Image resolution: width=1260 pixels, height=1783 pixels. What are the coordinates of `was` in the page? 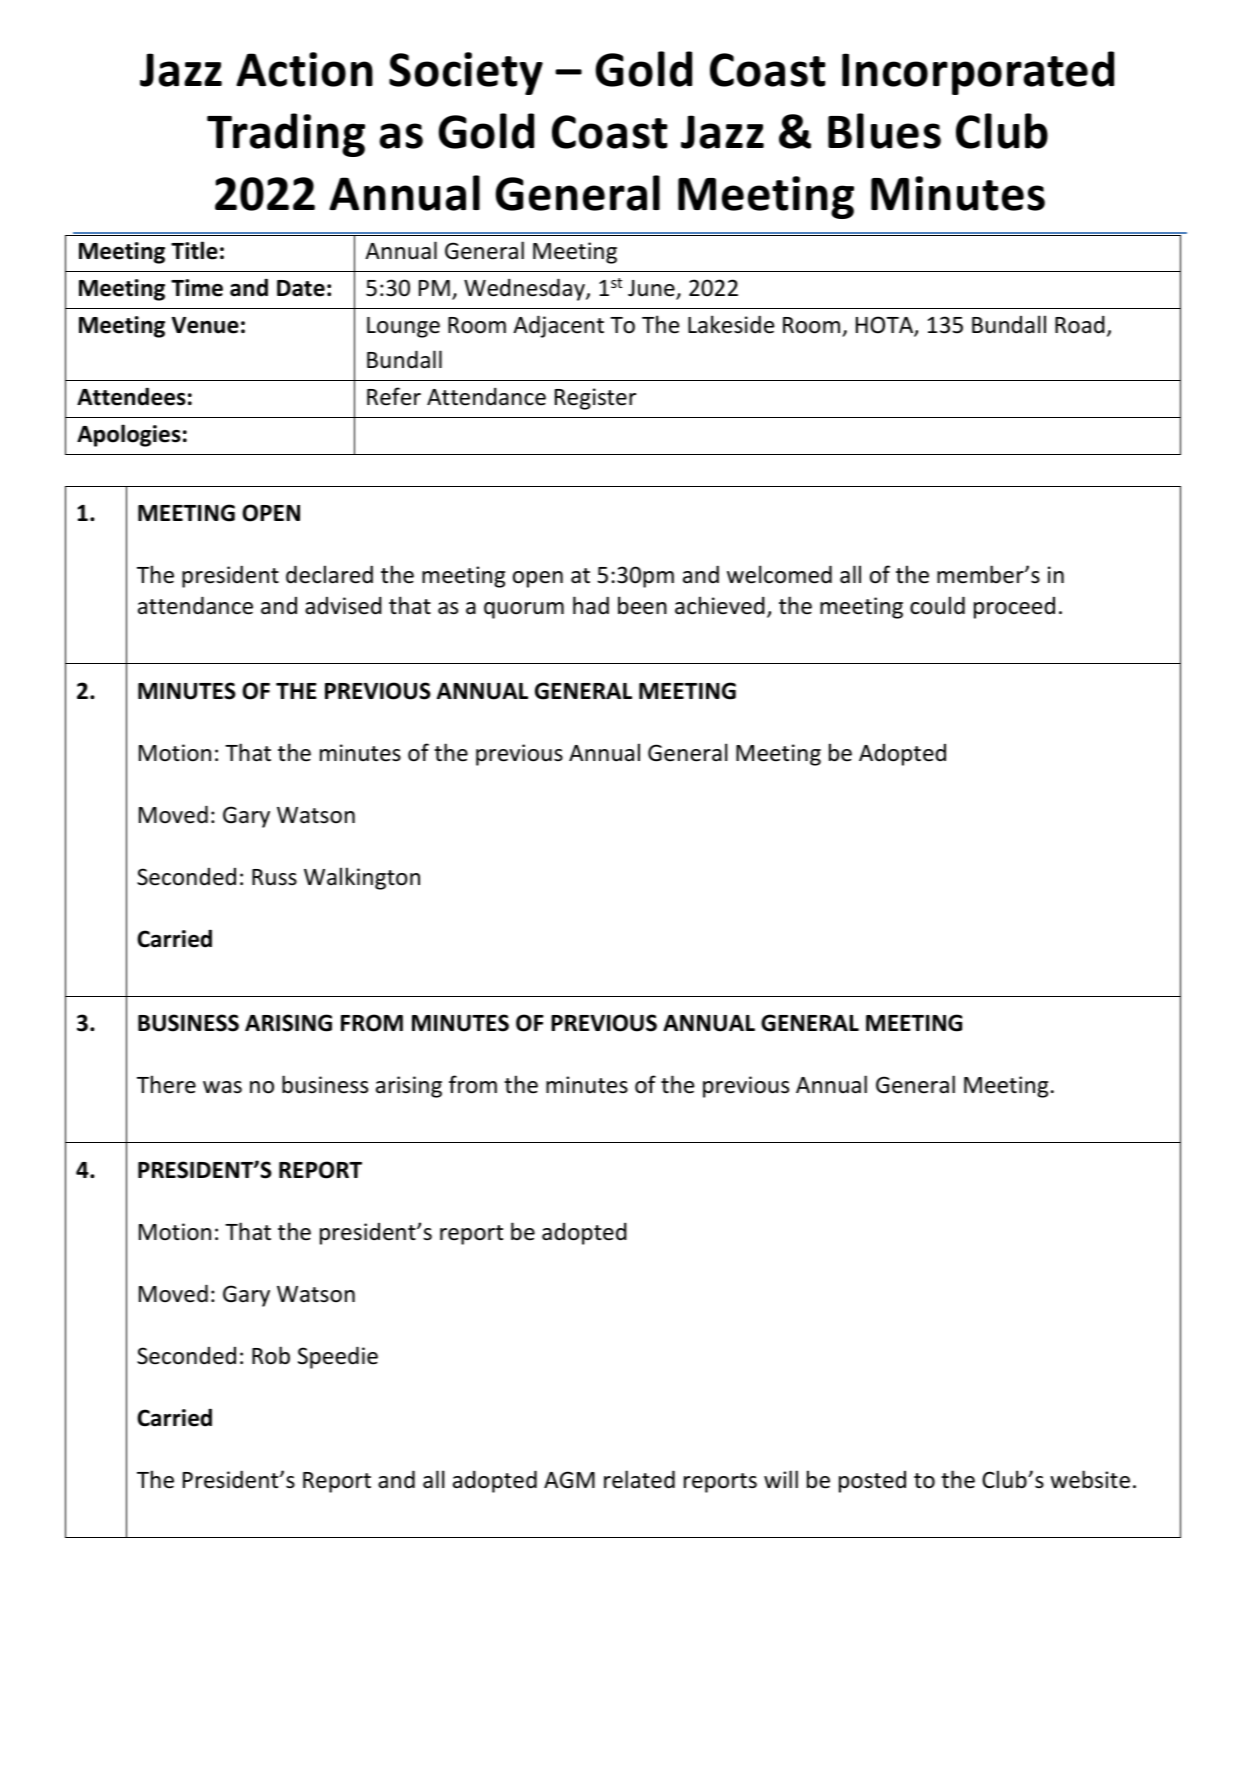 It's located at (222, 1087).
